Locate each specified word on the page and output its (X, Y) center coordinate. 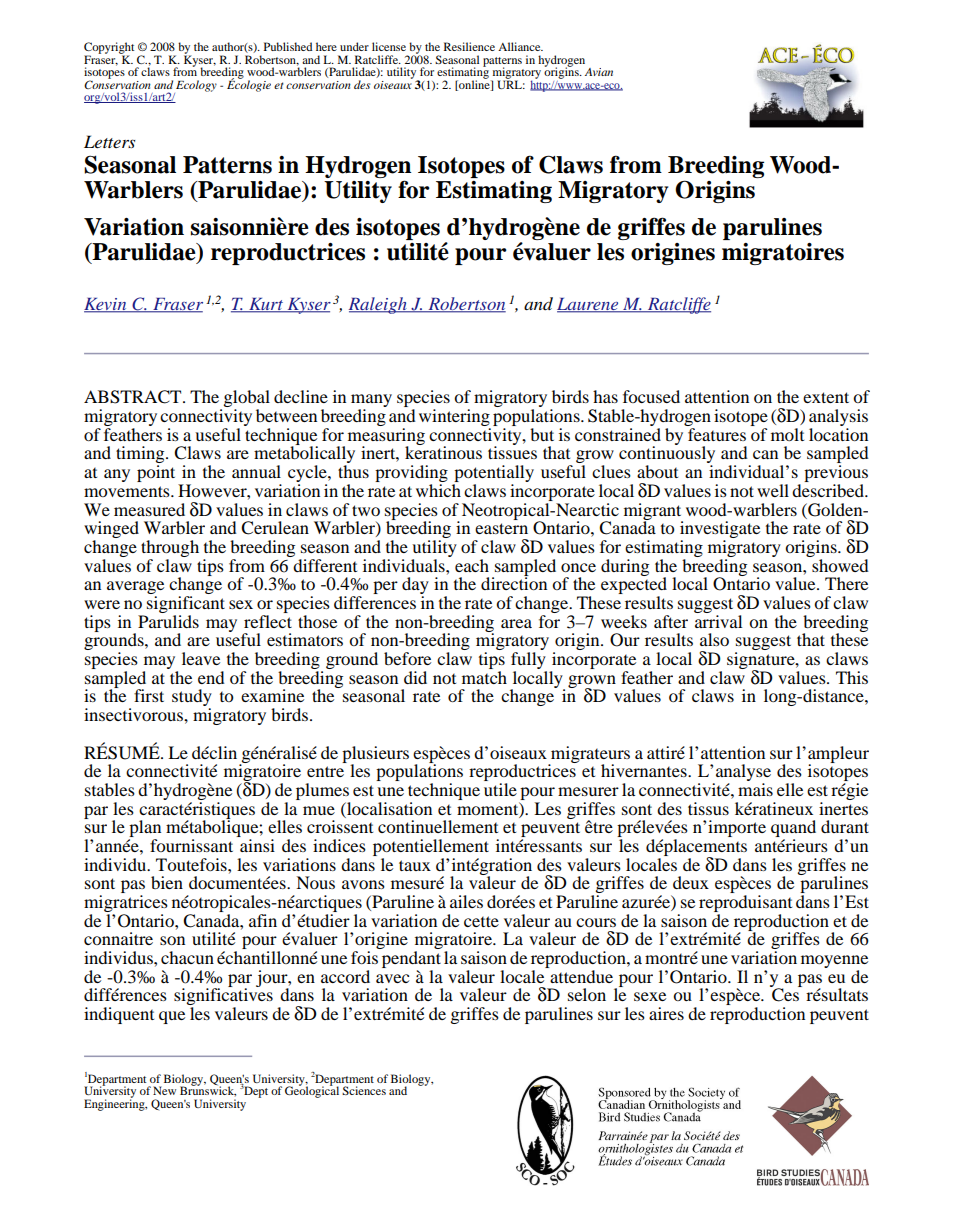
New (164, 1090)
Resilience (469, 46)
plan (144, 830)
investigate (720, 531)
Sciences (364, 1090)
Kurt (266, 305)
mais (755, 789)
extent (826, 397)
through (170, 548)
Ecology (195, 87)
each (472, 565)
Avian (599, 72)
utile (500, 789)
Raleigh (379, 305)
